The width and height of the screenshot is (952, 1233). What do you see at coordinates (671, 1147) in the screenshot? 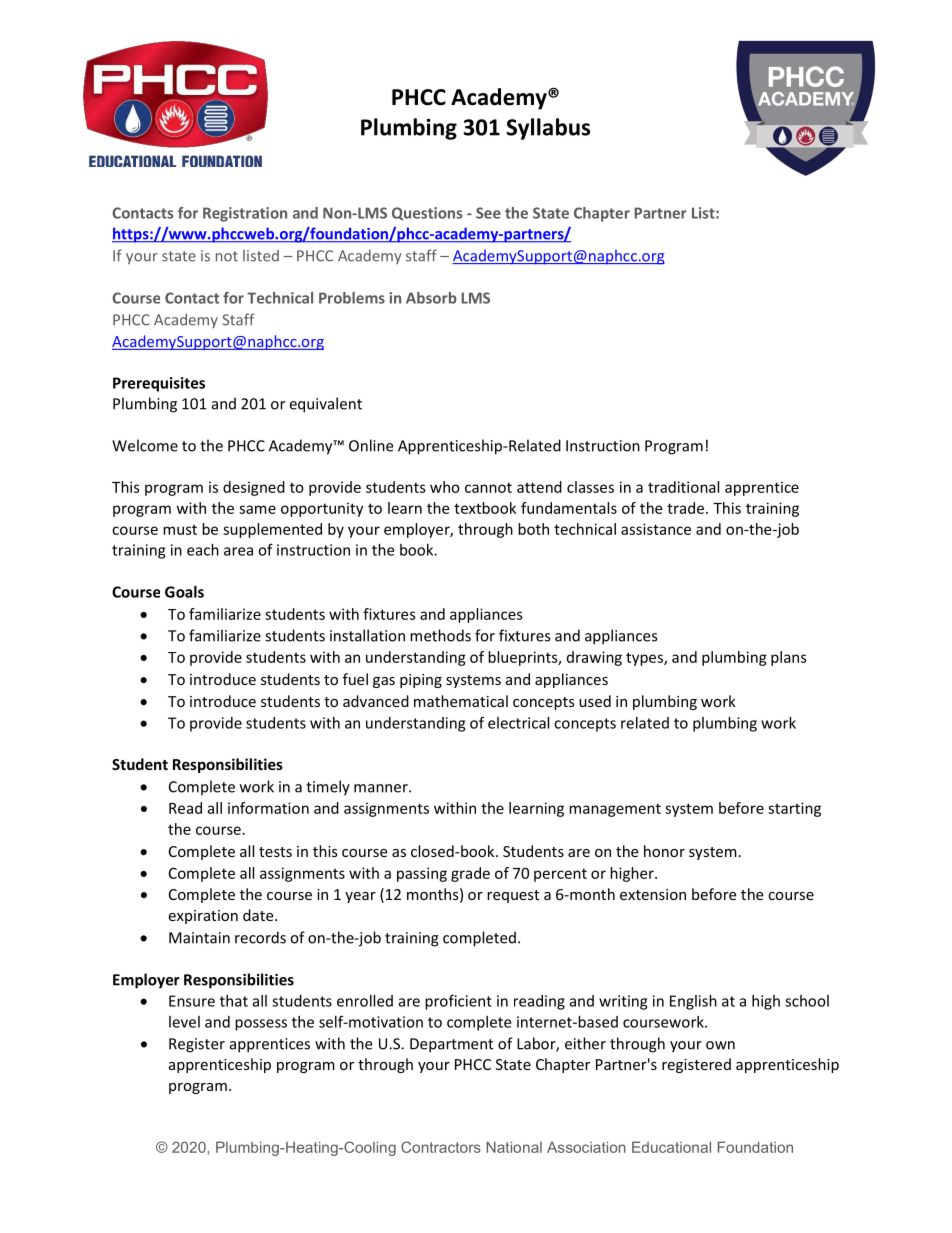
I see `Educational` at bounding box center [671, 1147].
